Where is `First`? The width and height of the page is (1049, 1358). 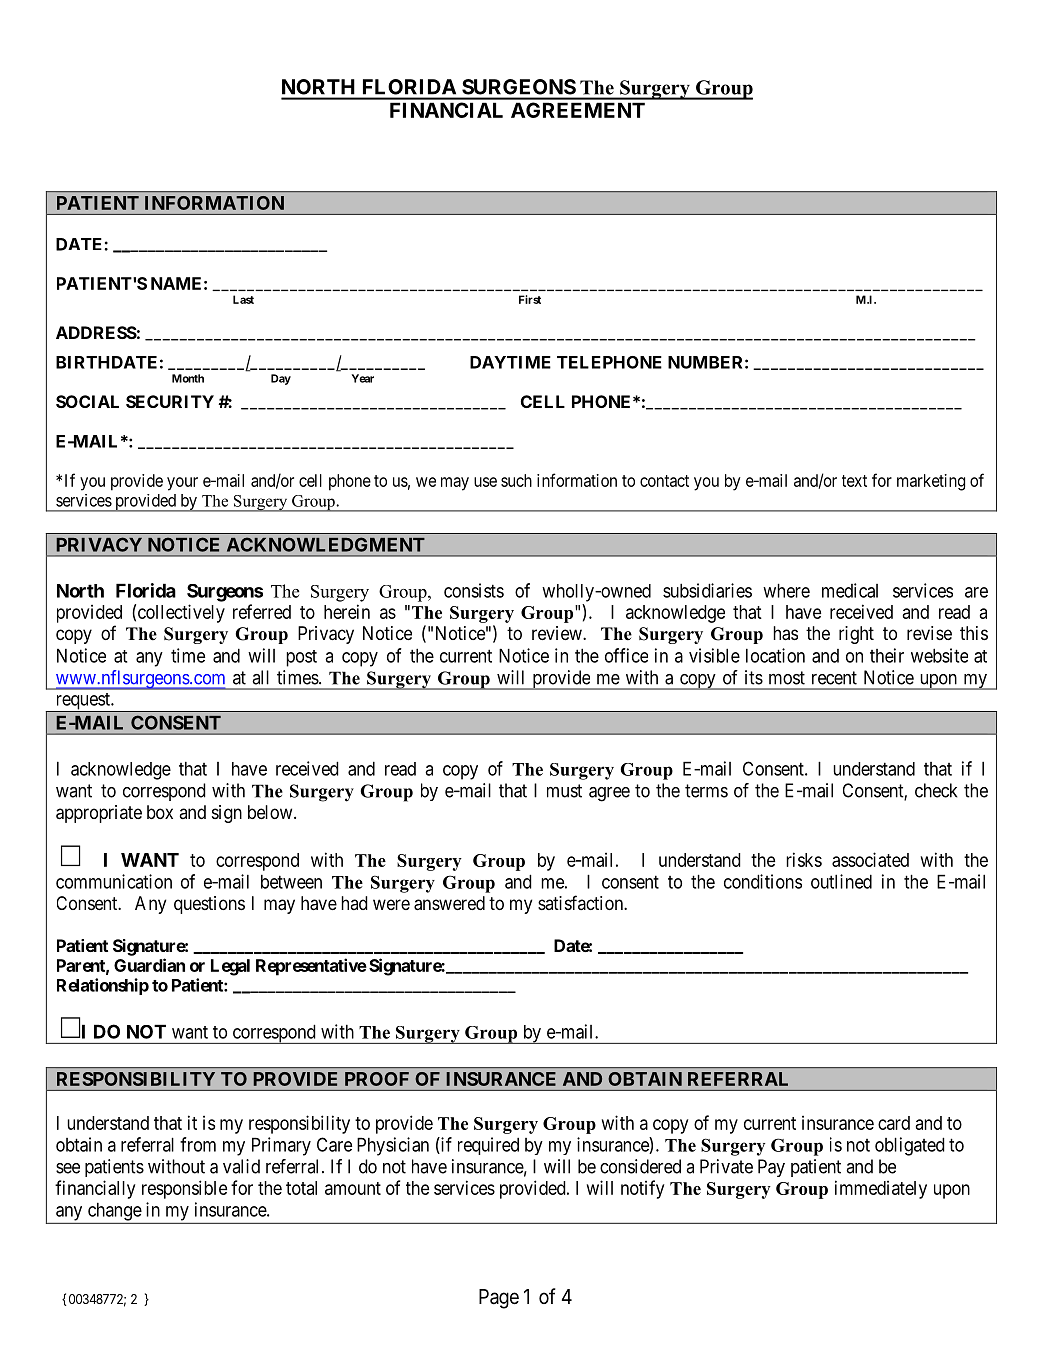 First is located at coordinates (530, 299).
